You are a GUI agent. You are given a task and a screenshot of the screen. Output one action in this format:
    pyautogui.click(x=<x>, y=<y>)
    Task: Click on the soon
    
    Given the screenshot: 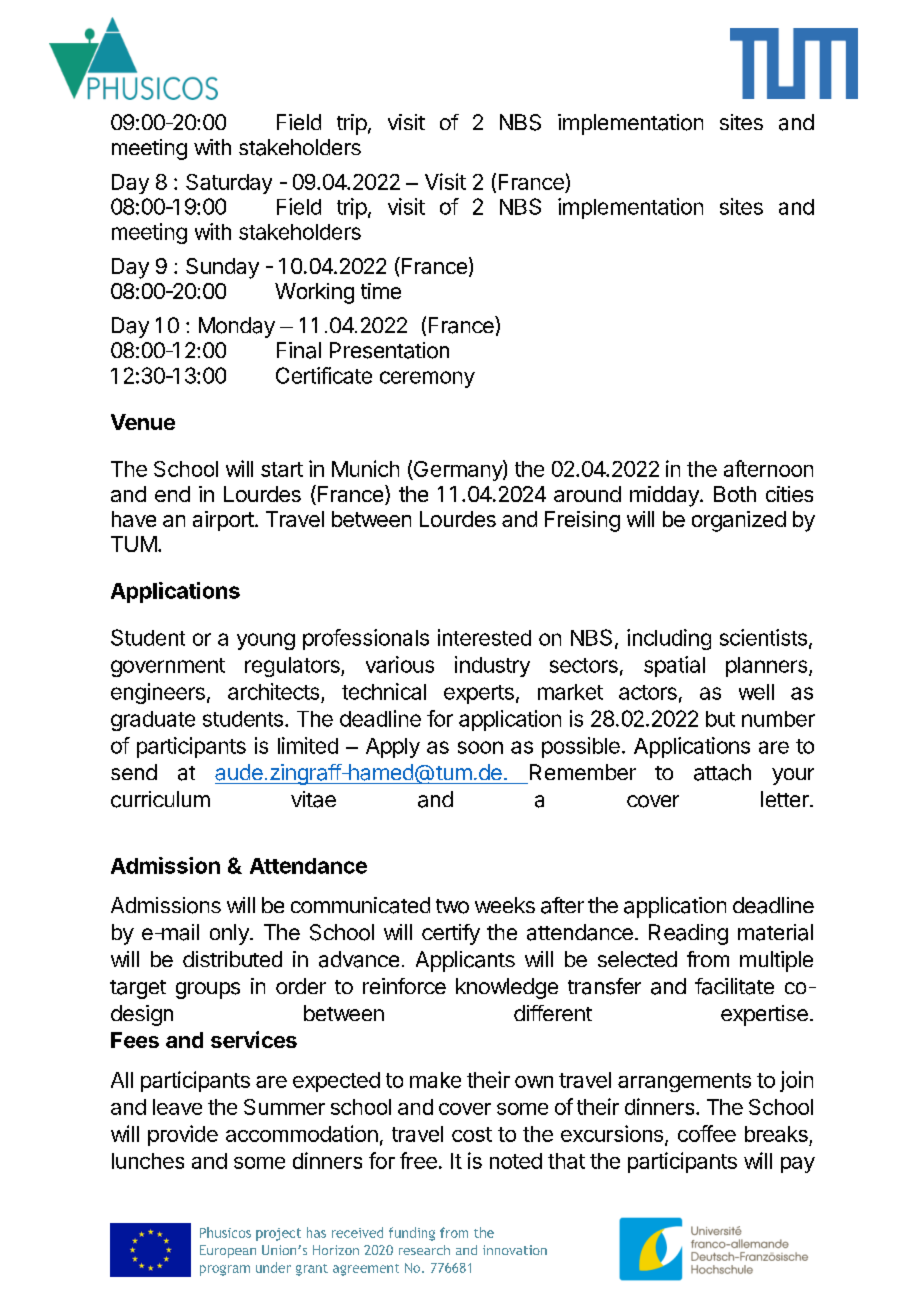 What is the action you would take?
    pyautogui.click(x=480, y=747)
